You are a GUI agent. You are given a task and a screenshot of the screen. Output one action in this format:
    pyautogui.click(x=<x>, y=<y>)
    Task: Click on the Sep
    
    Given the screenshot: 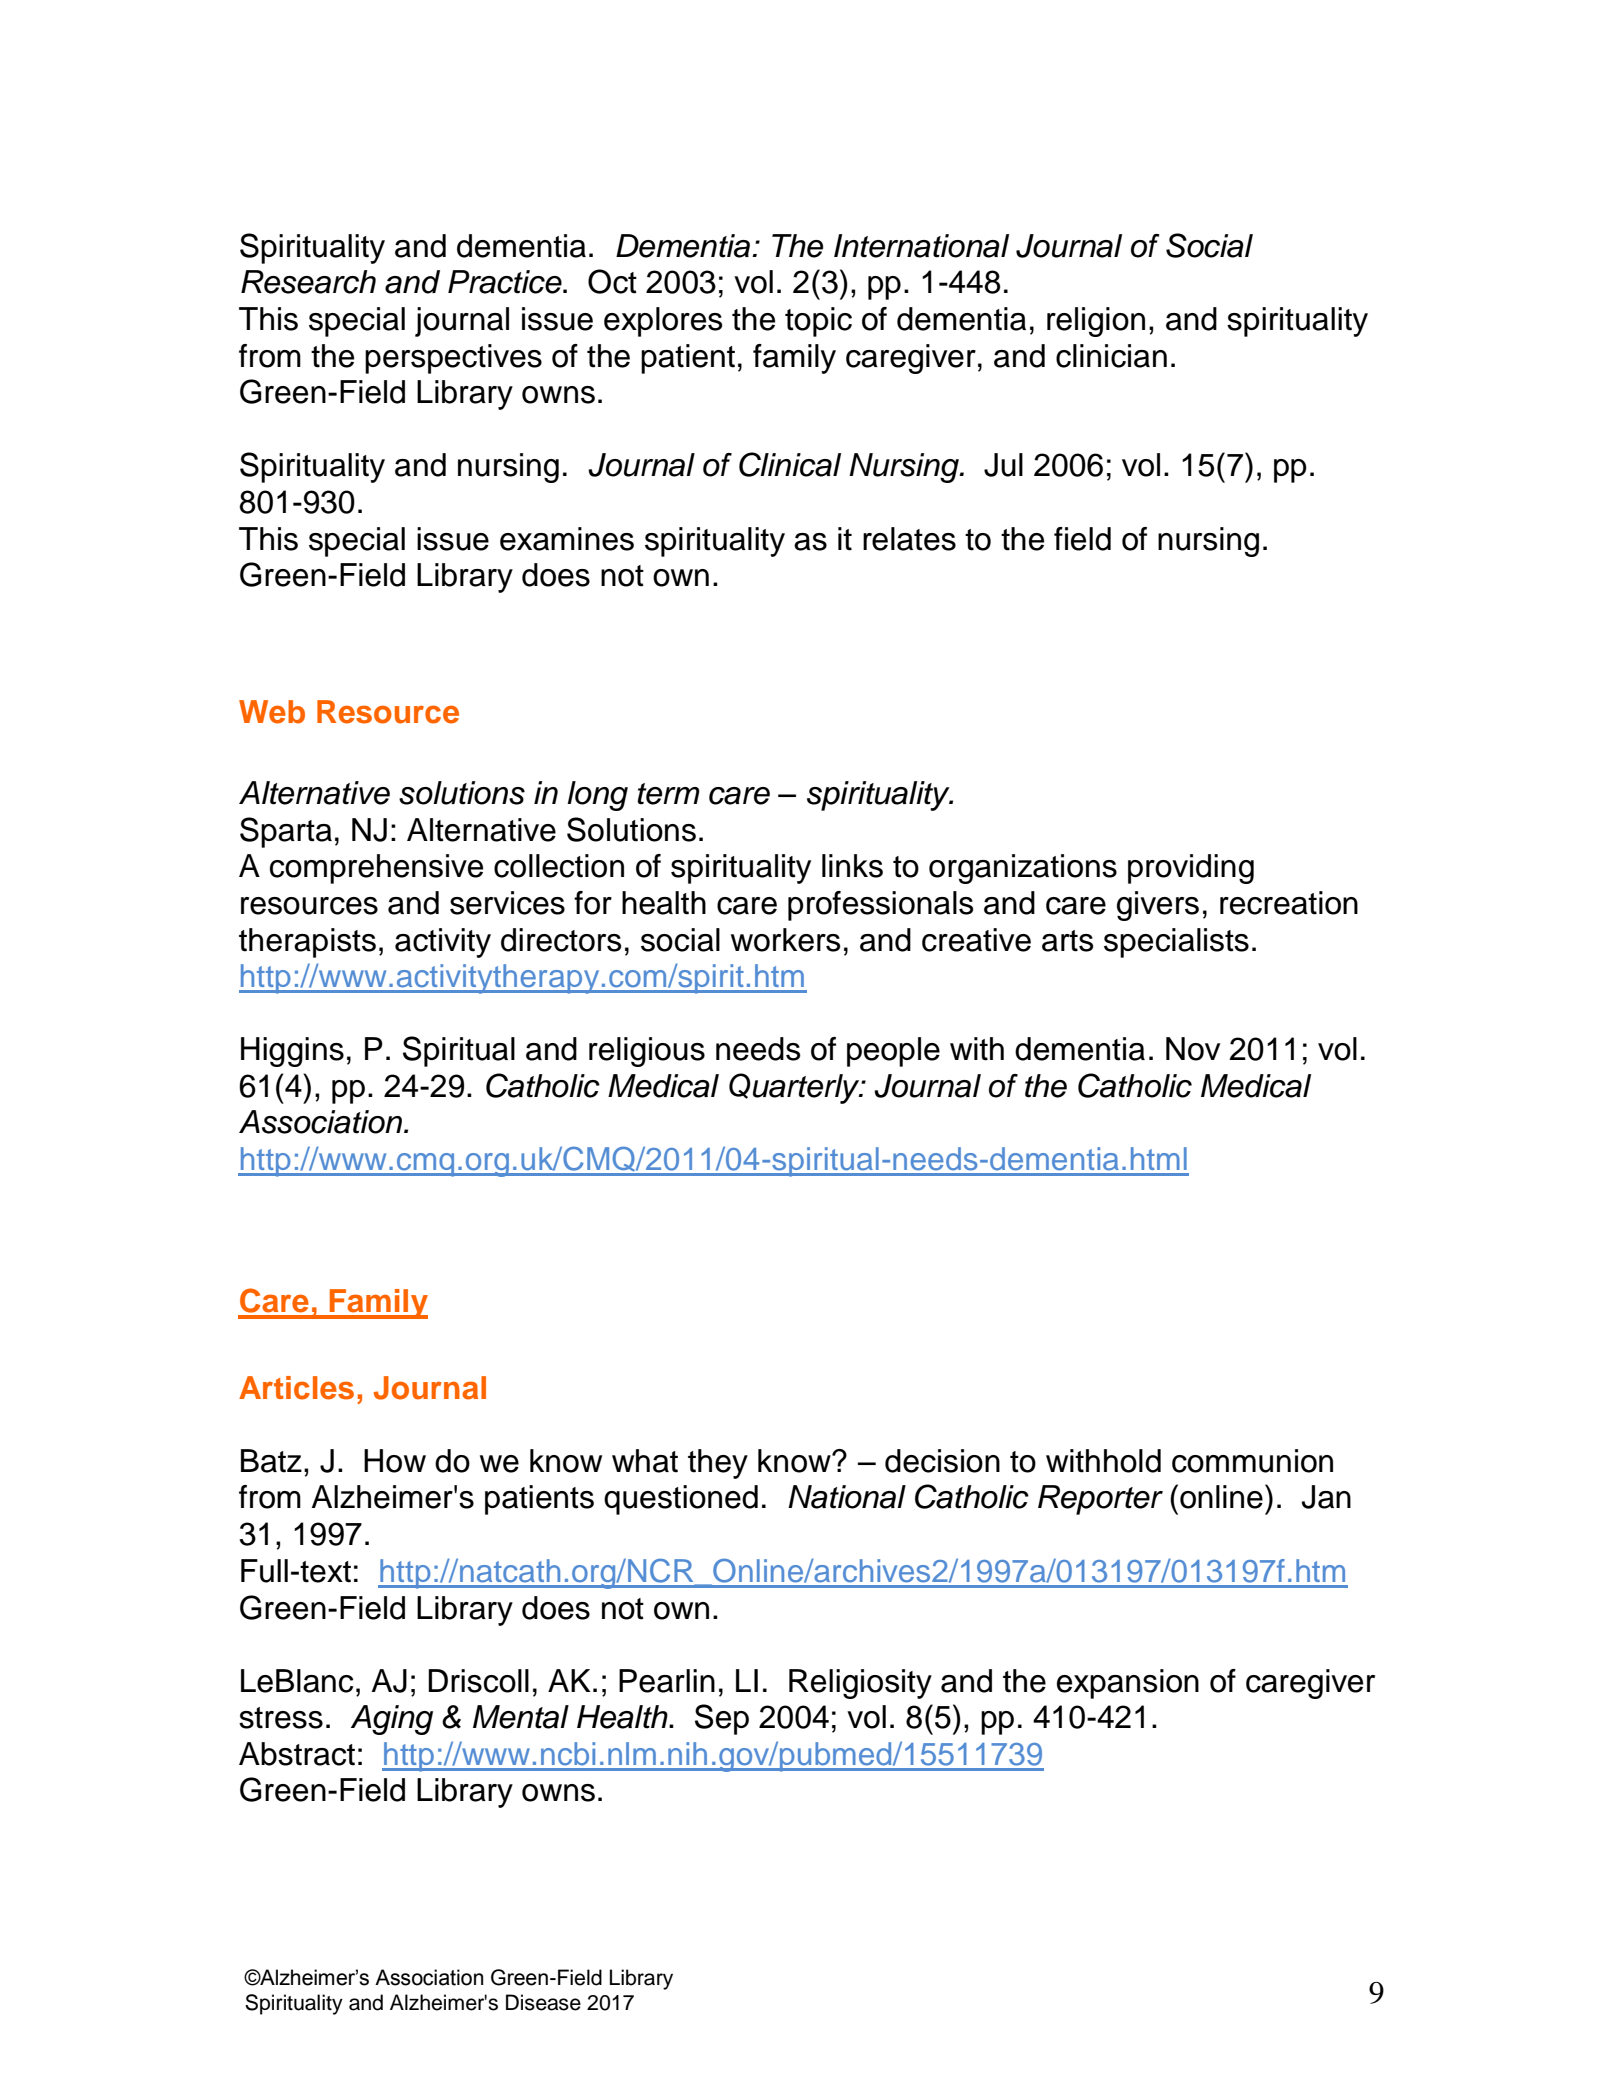 What is the action you would take?
    pyautogui.click(x=722, y=1719)
